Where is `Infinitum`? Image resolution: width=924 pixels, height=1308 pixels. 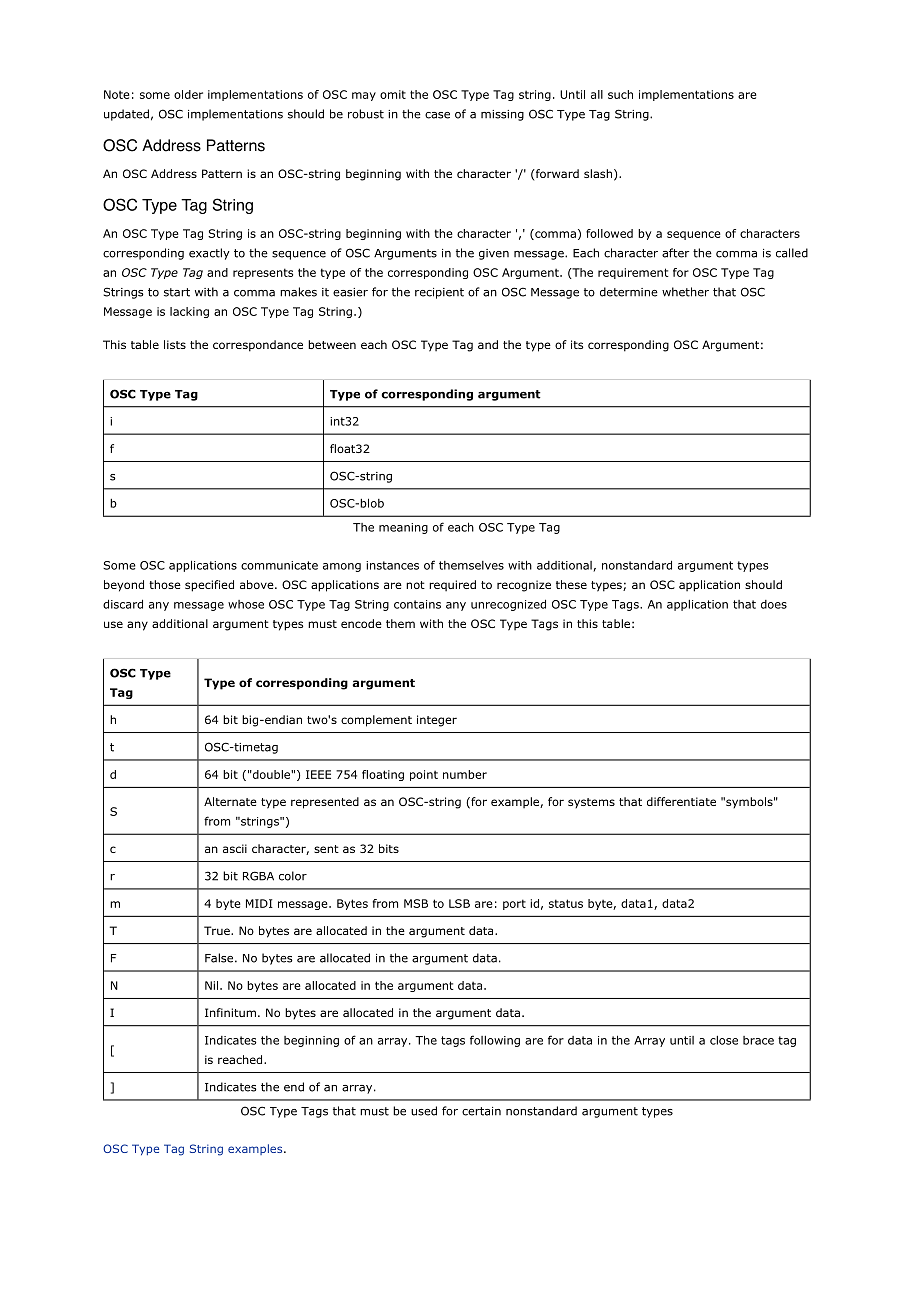 Infinitum is located at coordinates (230, 1012).
